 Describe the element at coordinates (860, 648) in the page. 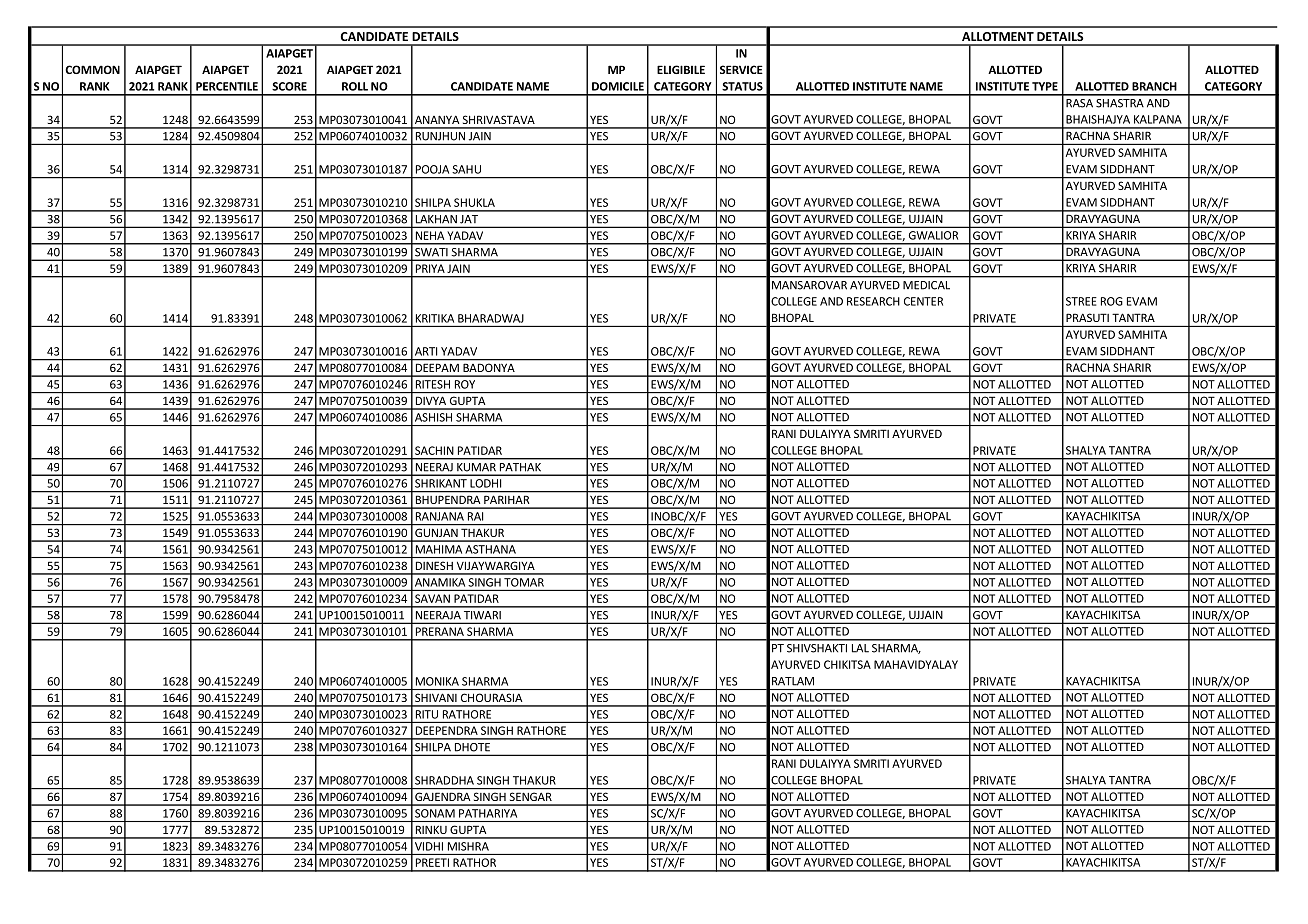

I see `LAL` at that location.
